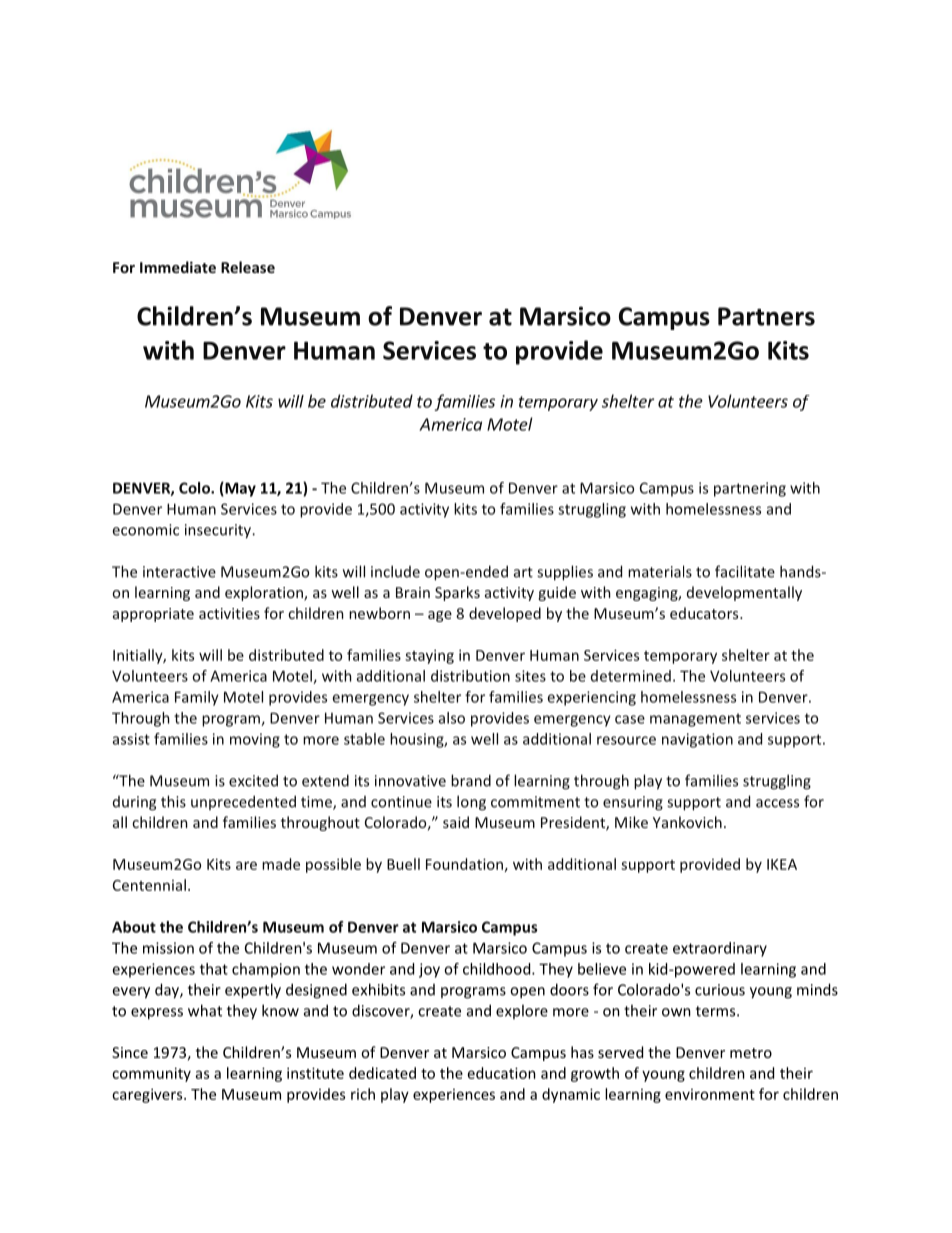 The width and height of the page is (952, 1233). Describe the element at coordinates (750, 489) in the page. I see `partnering` at that location.
